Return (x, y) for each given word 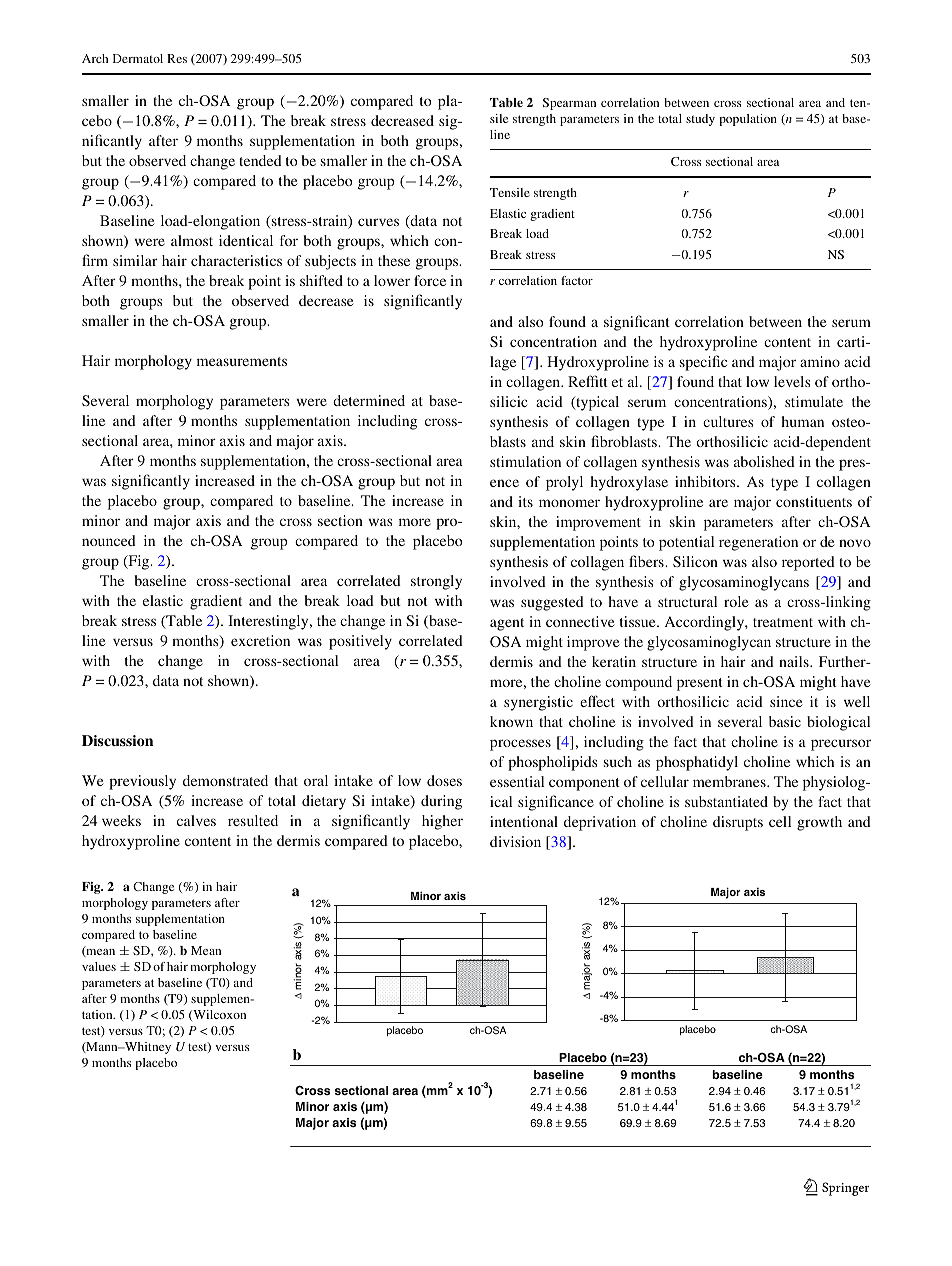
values (99, 966)
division (515, 841)
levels (792, 381)
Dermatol (138, 58)
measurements (242, 361)
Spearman (569, 104)
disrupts (738, 823)
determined (369, 400)
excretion (260, 640)
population (748, 120)
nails (795, 661)
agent (507, 624)
